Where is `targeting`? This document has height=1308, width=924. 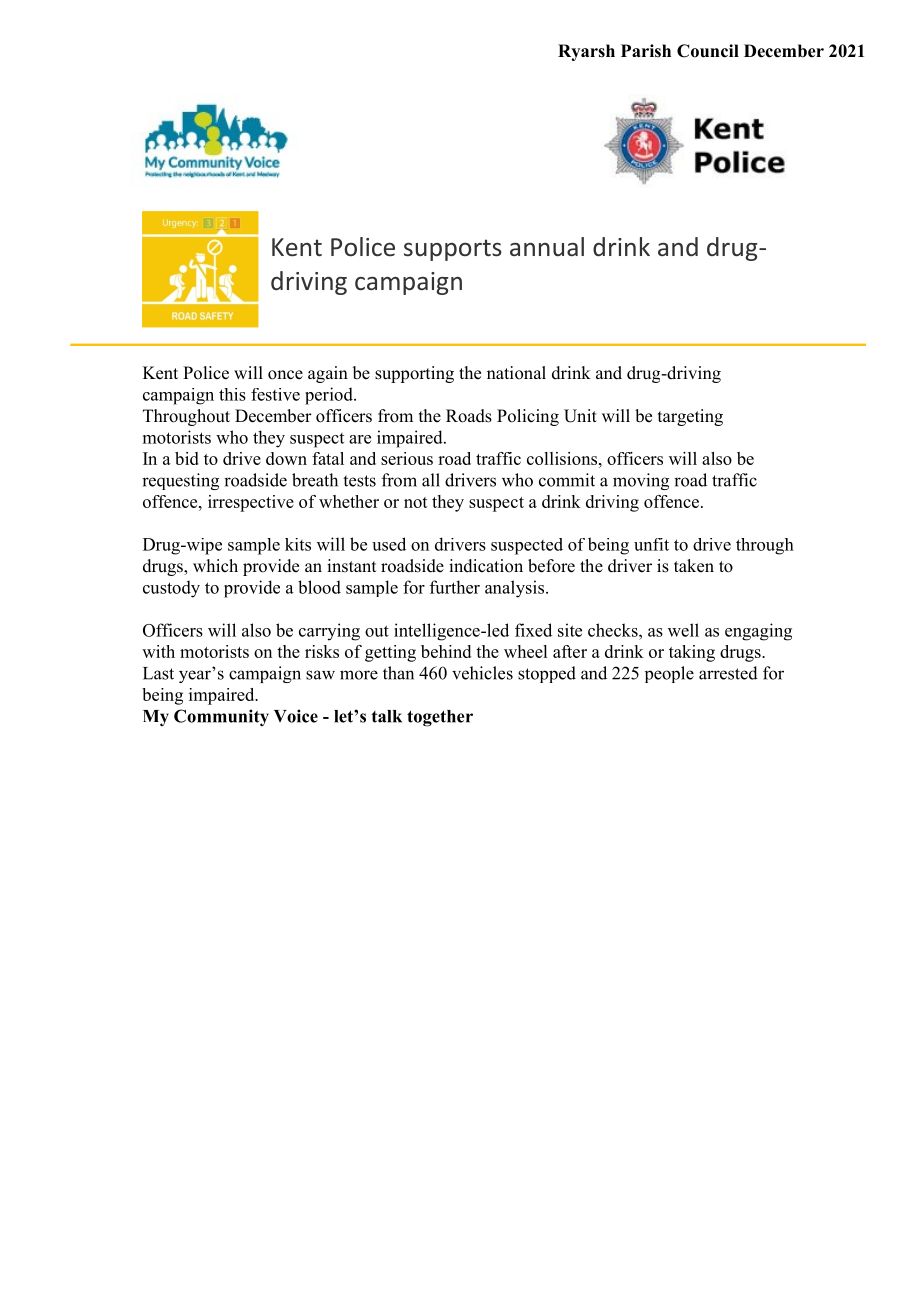 targeting is located at coordinates (690, 417).
